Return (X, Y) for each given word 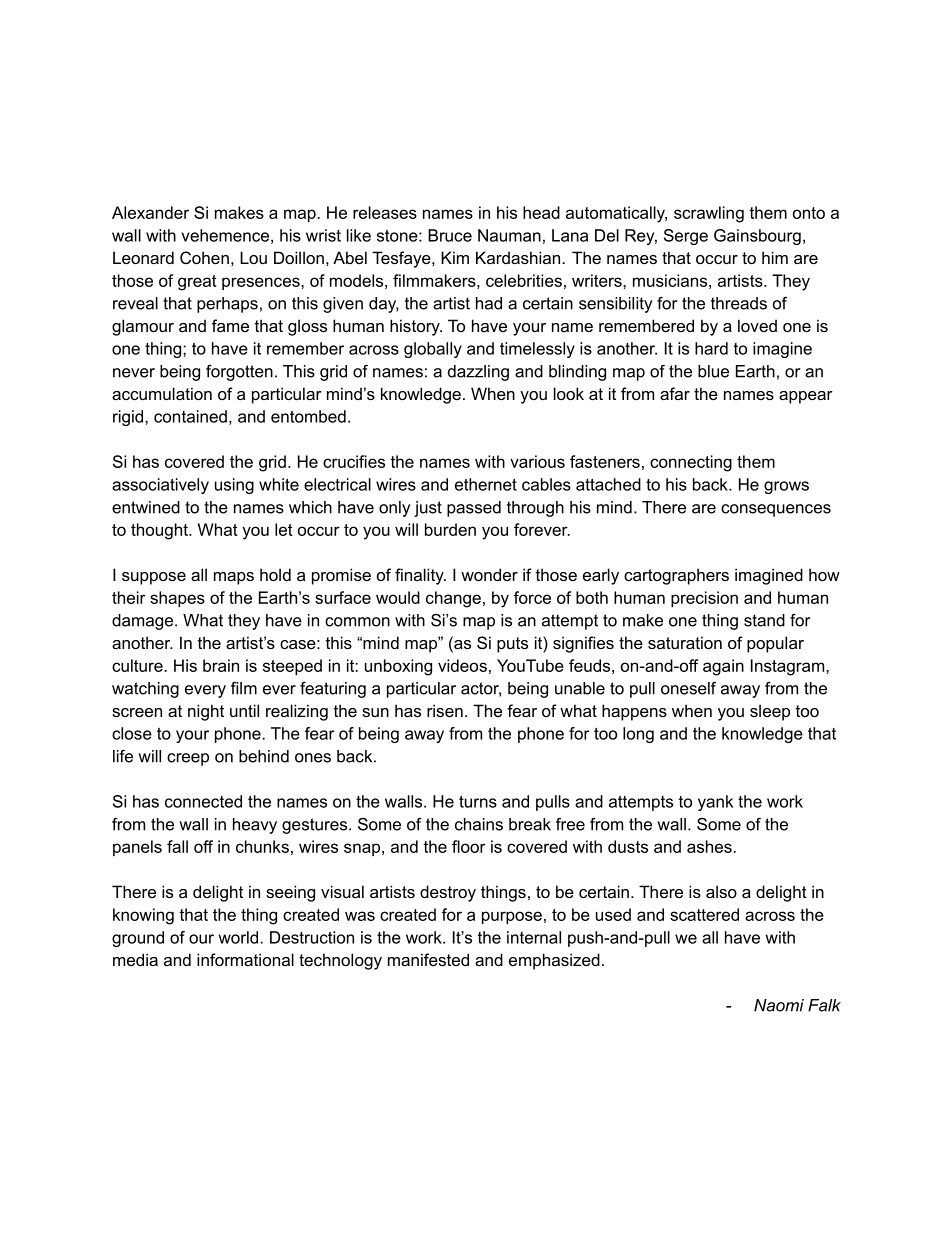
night (206, 712)
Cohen (204, 257)
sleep (770, 712)
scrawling (709, 214)
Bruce (450, 235)
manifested (428, 959)
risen (445, 710)
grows (786, 487)
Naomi (779, 1005)
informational (245, 959)
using (234, 486)
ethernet (486, 484)
